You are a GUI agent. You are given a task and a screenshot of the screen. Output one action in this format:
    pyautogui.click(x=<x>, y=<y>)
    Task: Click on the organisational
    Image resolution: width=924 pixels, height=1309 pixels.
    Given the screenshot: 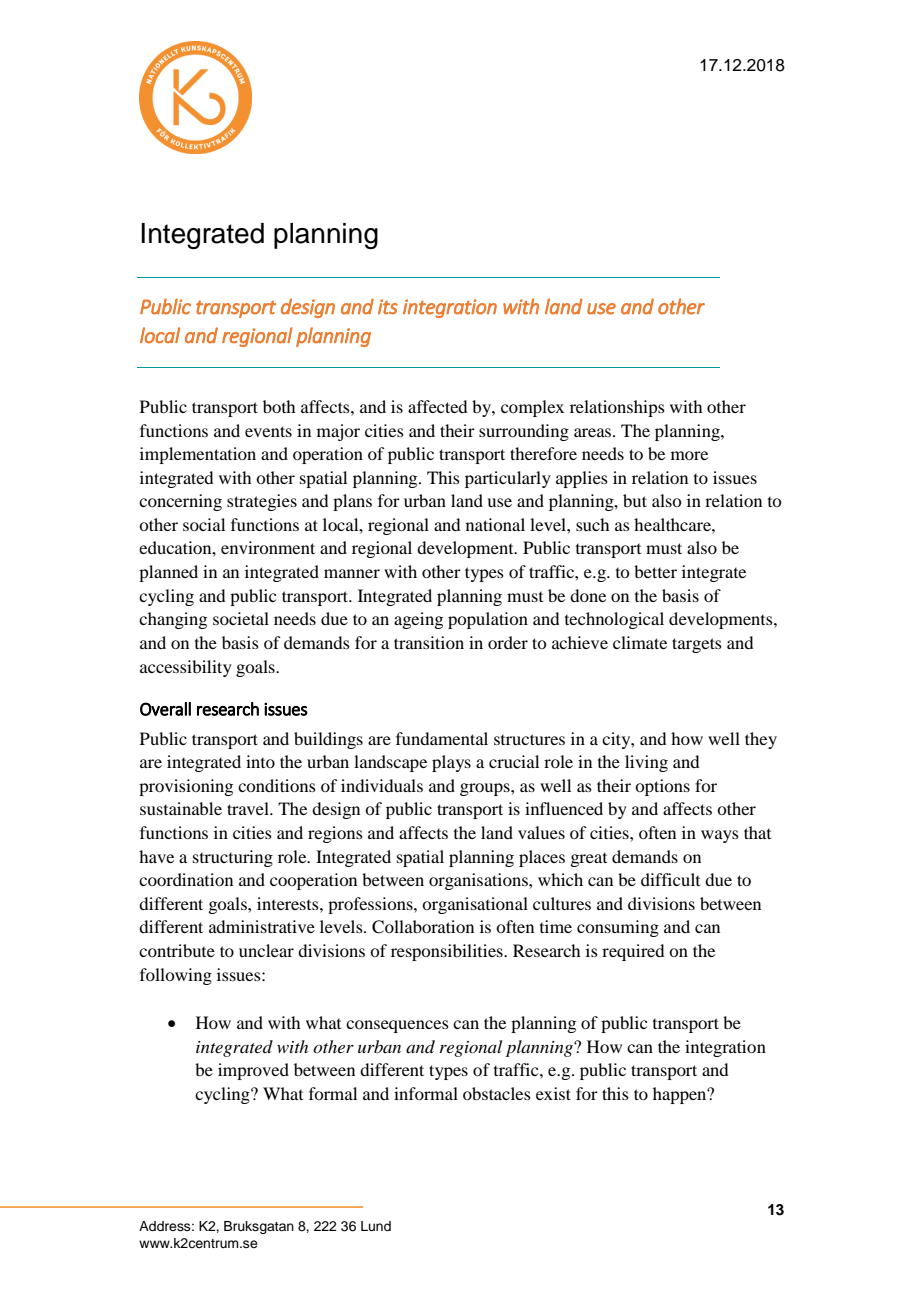 What is the action you would take?
    pyautogui.click(x=475, y=905)
